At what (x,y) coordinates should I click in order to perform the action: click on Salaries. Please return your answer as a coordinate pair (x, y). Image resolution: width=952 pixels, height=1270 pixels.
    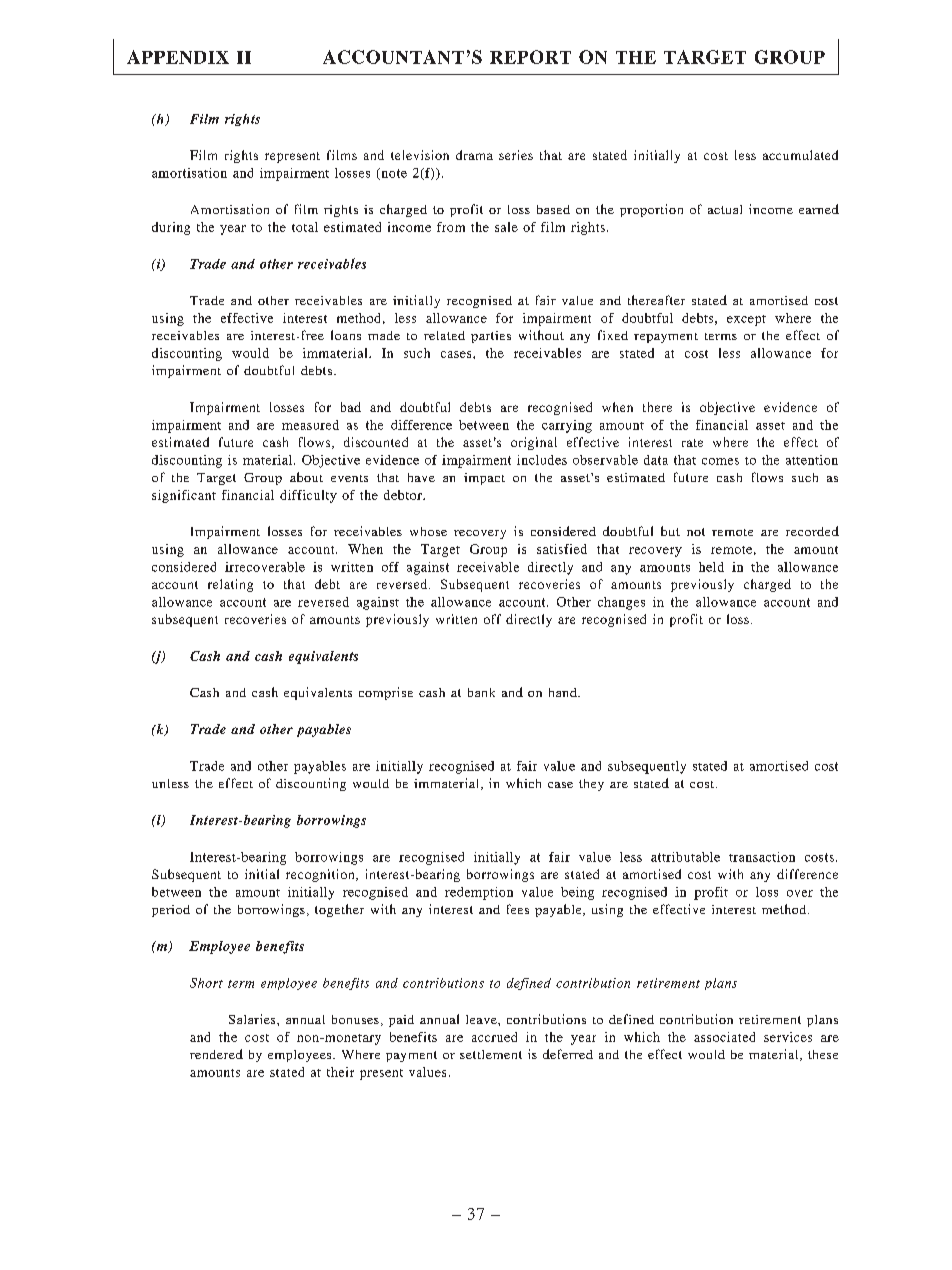
    Looking at the image, I should click on (253, 1019).
